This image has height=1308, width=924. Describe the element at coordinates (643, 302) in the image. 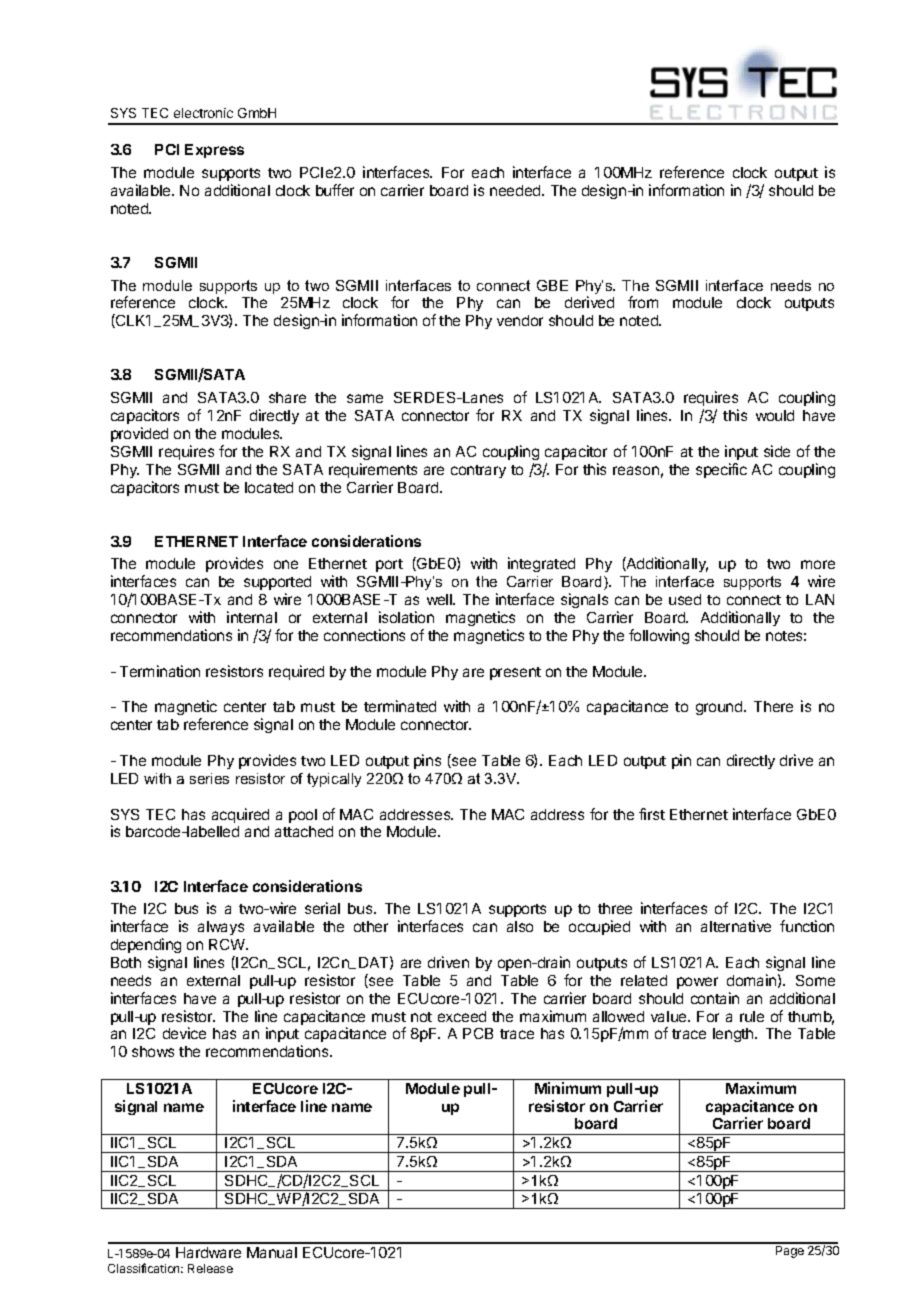

I see `from` at that location.
